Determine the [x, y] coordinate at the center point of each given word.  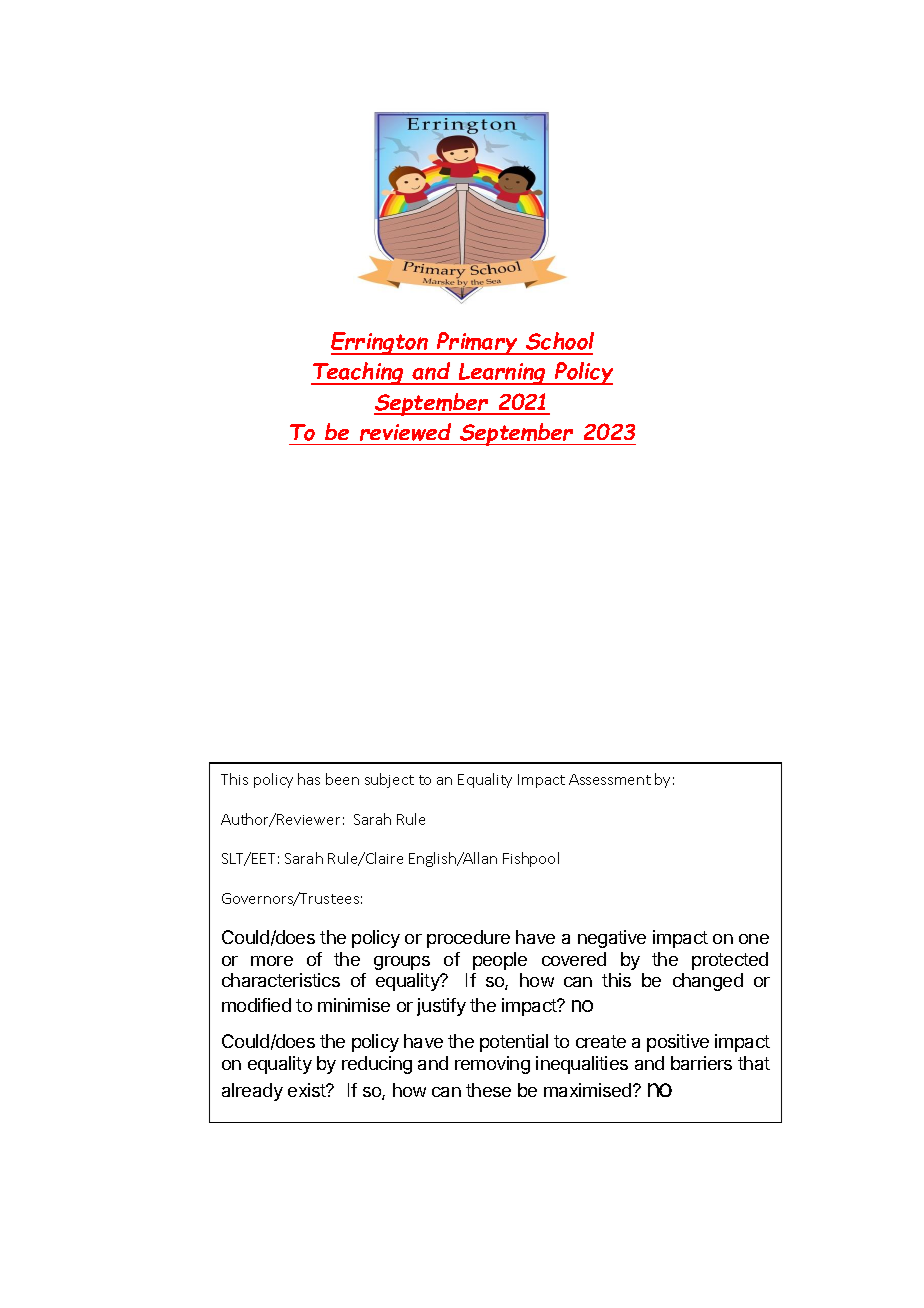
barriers [701, 1063]
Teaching [359, 373]
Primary [477, 343]
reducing [377, 1065]
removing [492, 1065]
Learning [502, 374]
